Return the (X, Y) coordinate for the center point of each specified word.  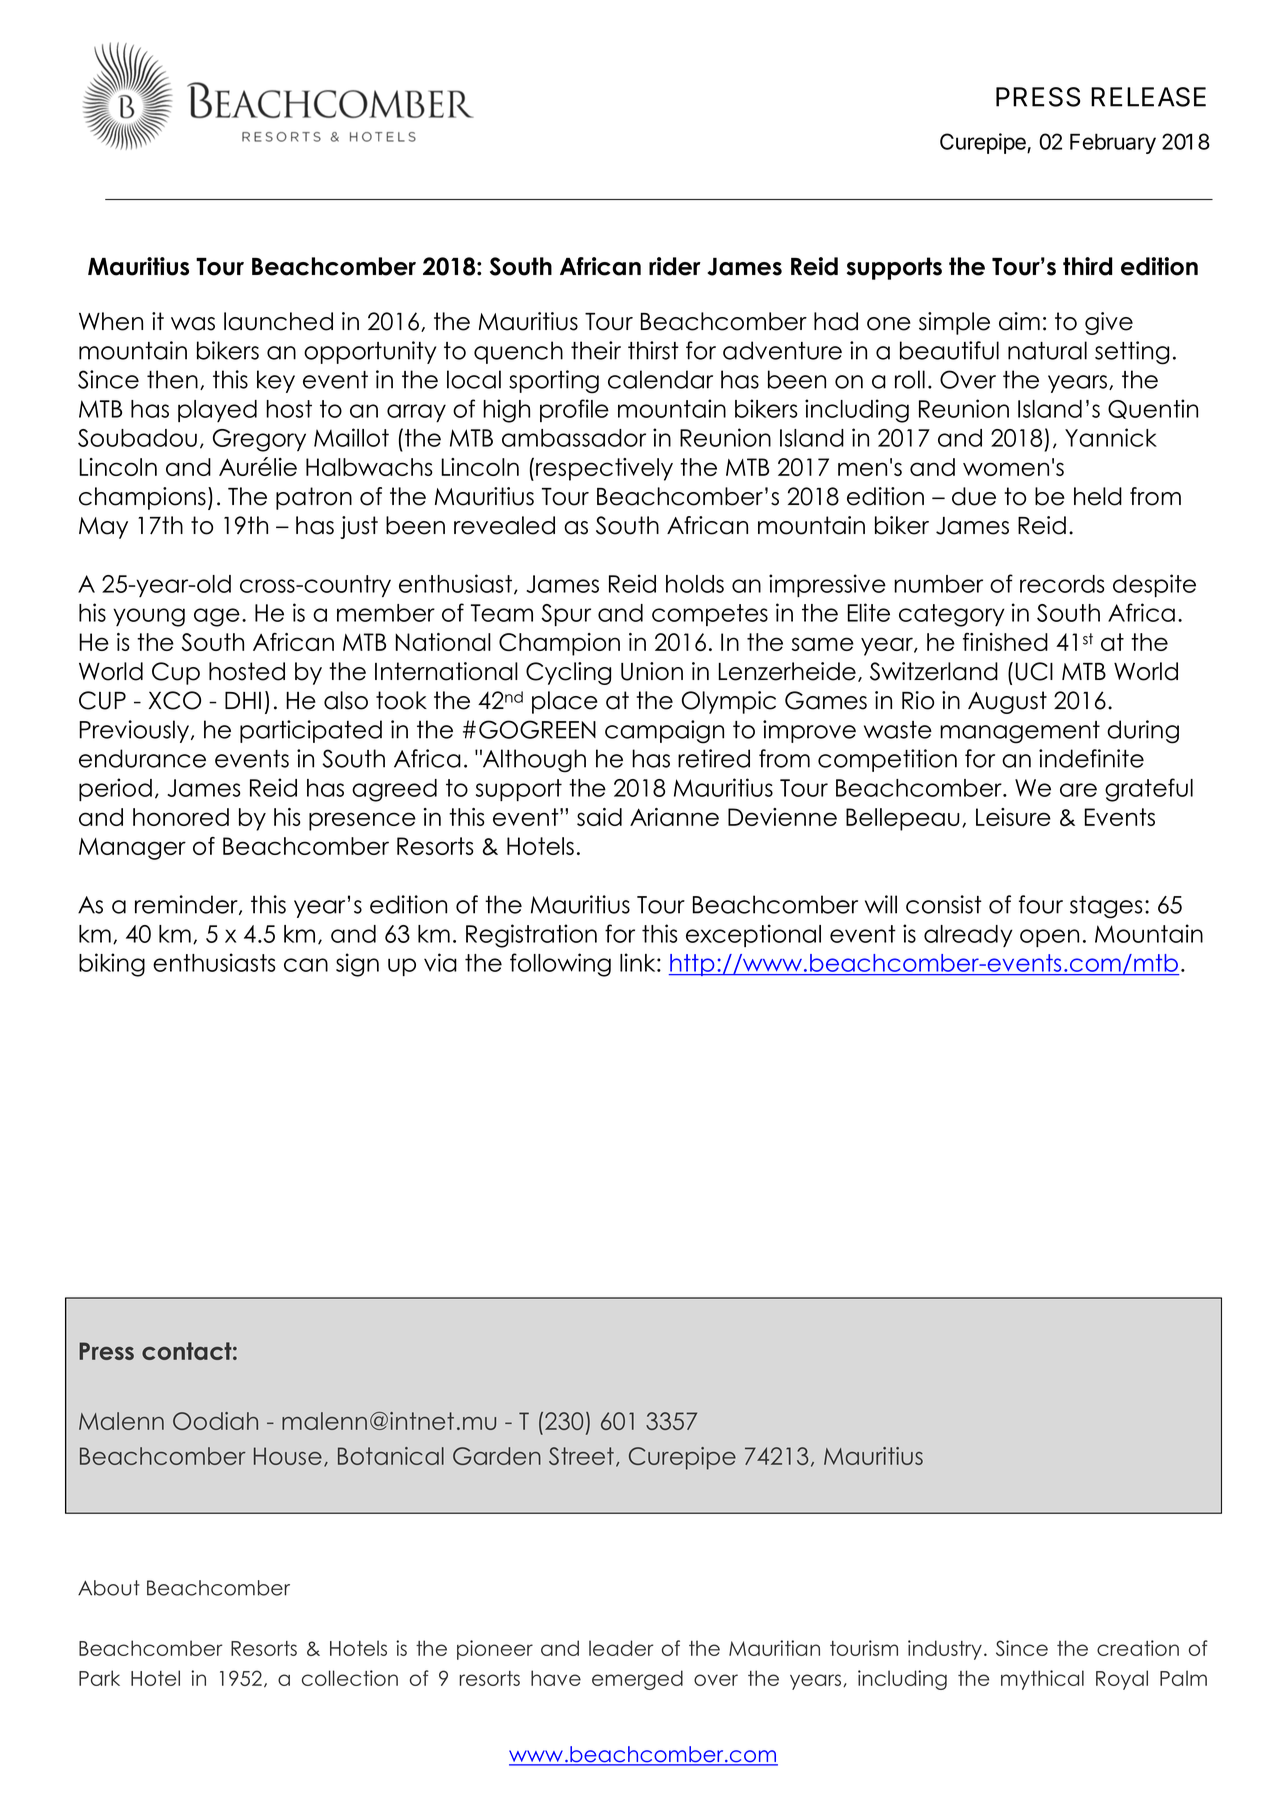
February (1113, 143)
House (288, 1456)
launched (278, 321)
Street (581, 1456)
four (1041, 904)
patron (314, 498)
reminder (187, 905)
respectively (604, 469)
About (109, 1588)
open (1049, 938)
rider (675, 266)
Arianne (674, 817)
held (1098, 496)
